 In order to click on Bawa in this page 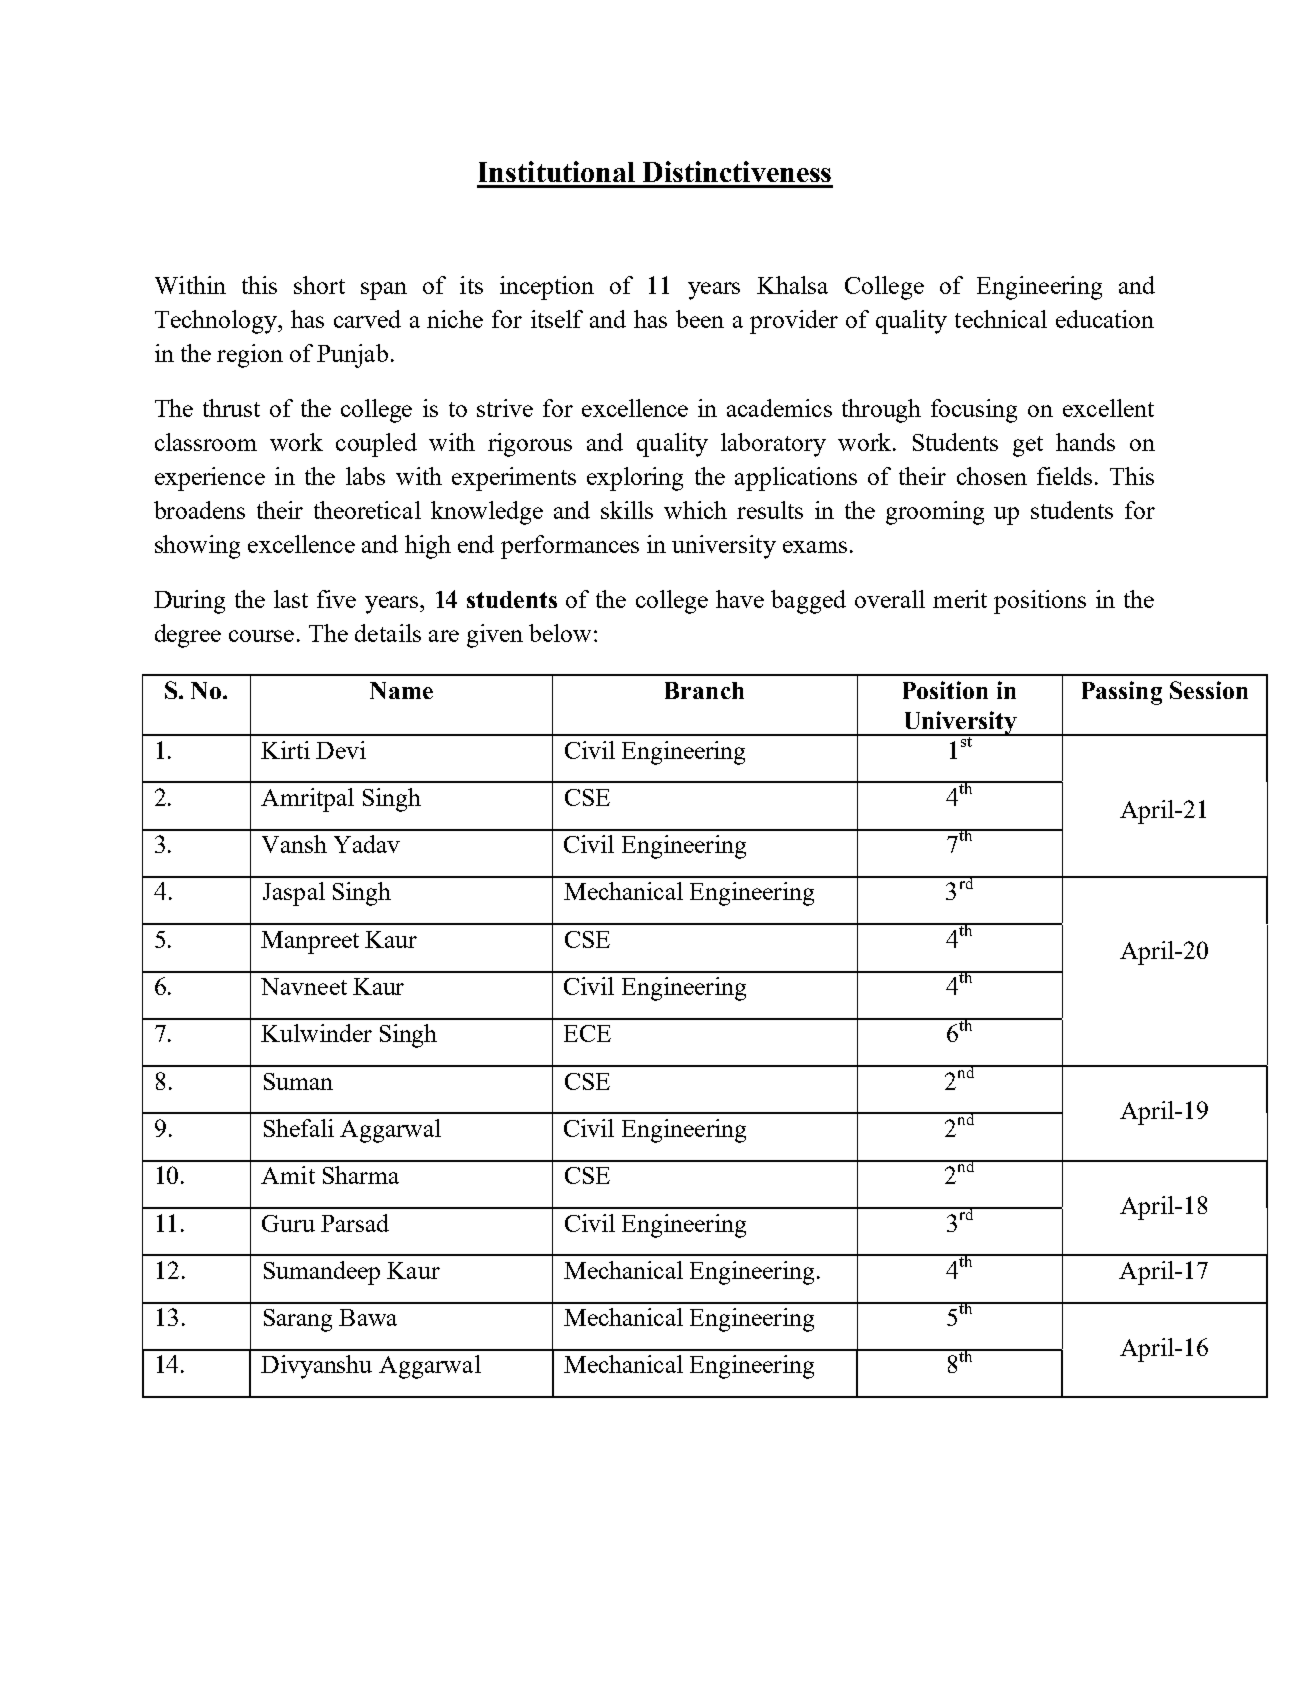, I will do `click(368, 1317)`.
